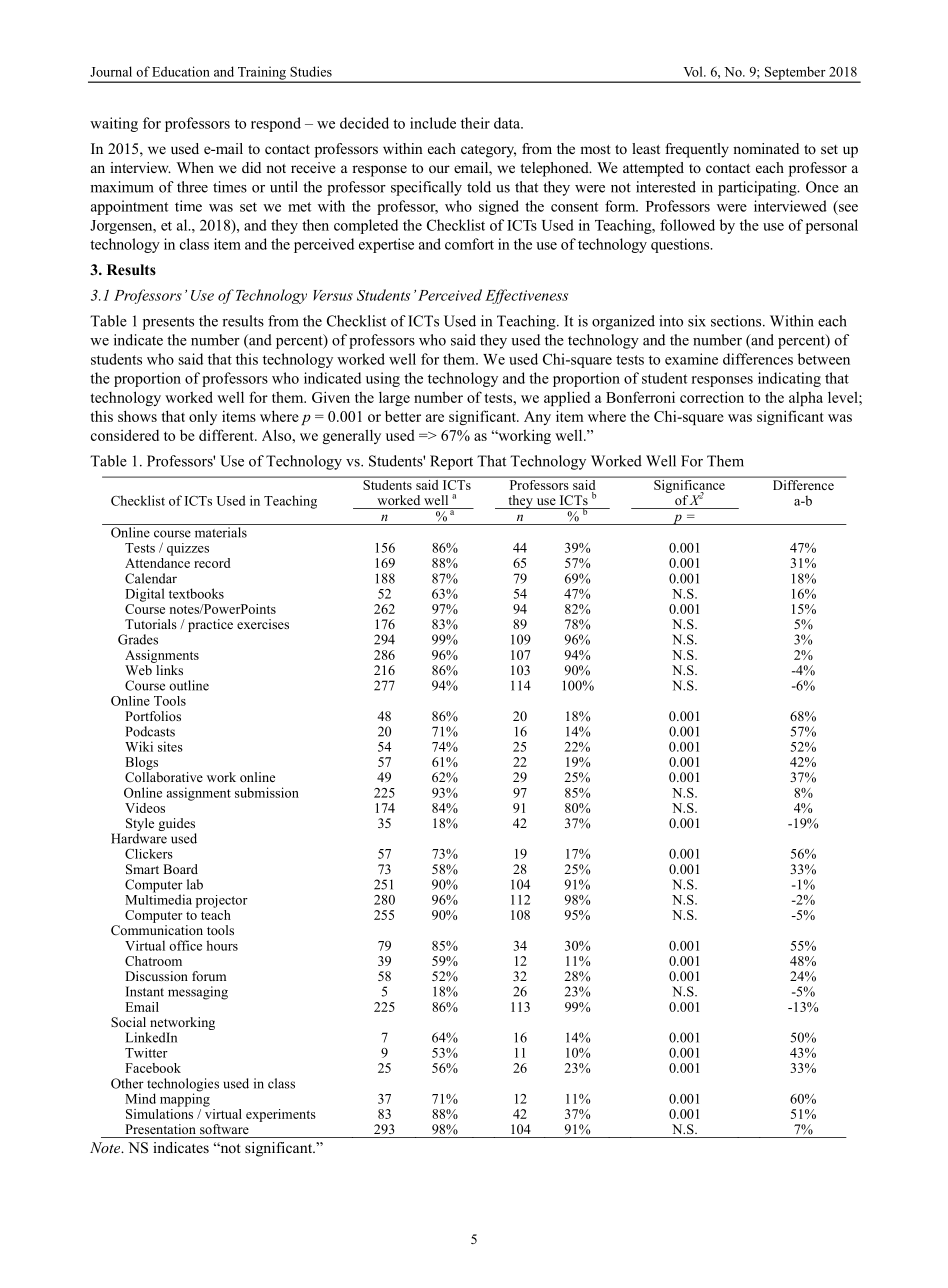 The height and width of the page is (1288, 948). I want to click on mapping, so click(185, 1099).
